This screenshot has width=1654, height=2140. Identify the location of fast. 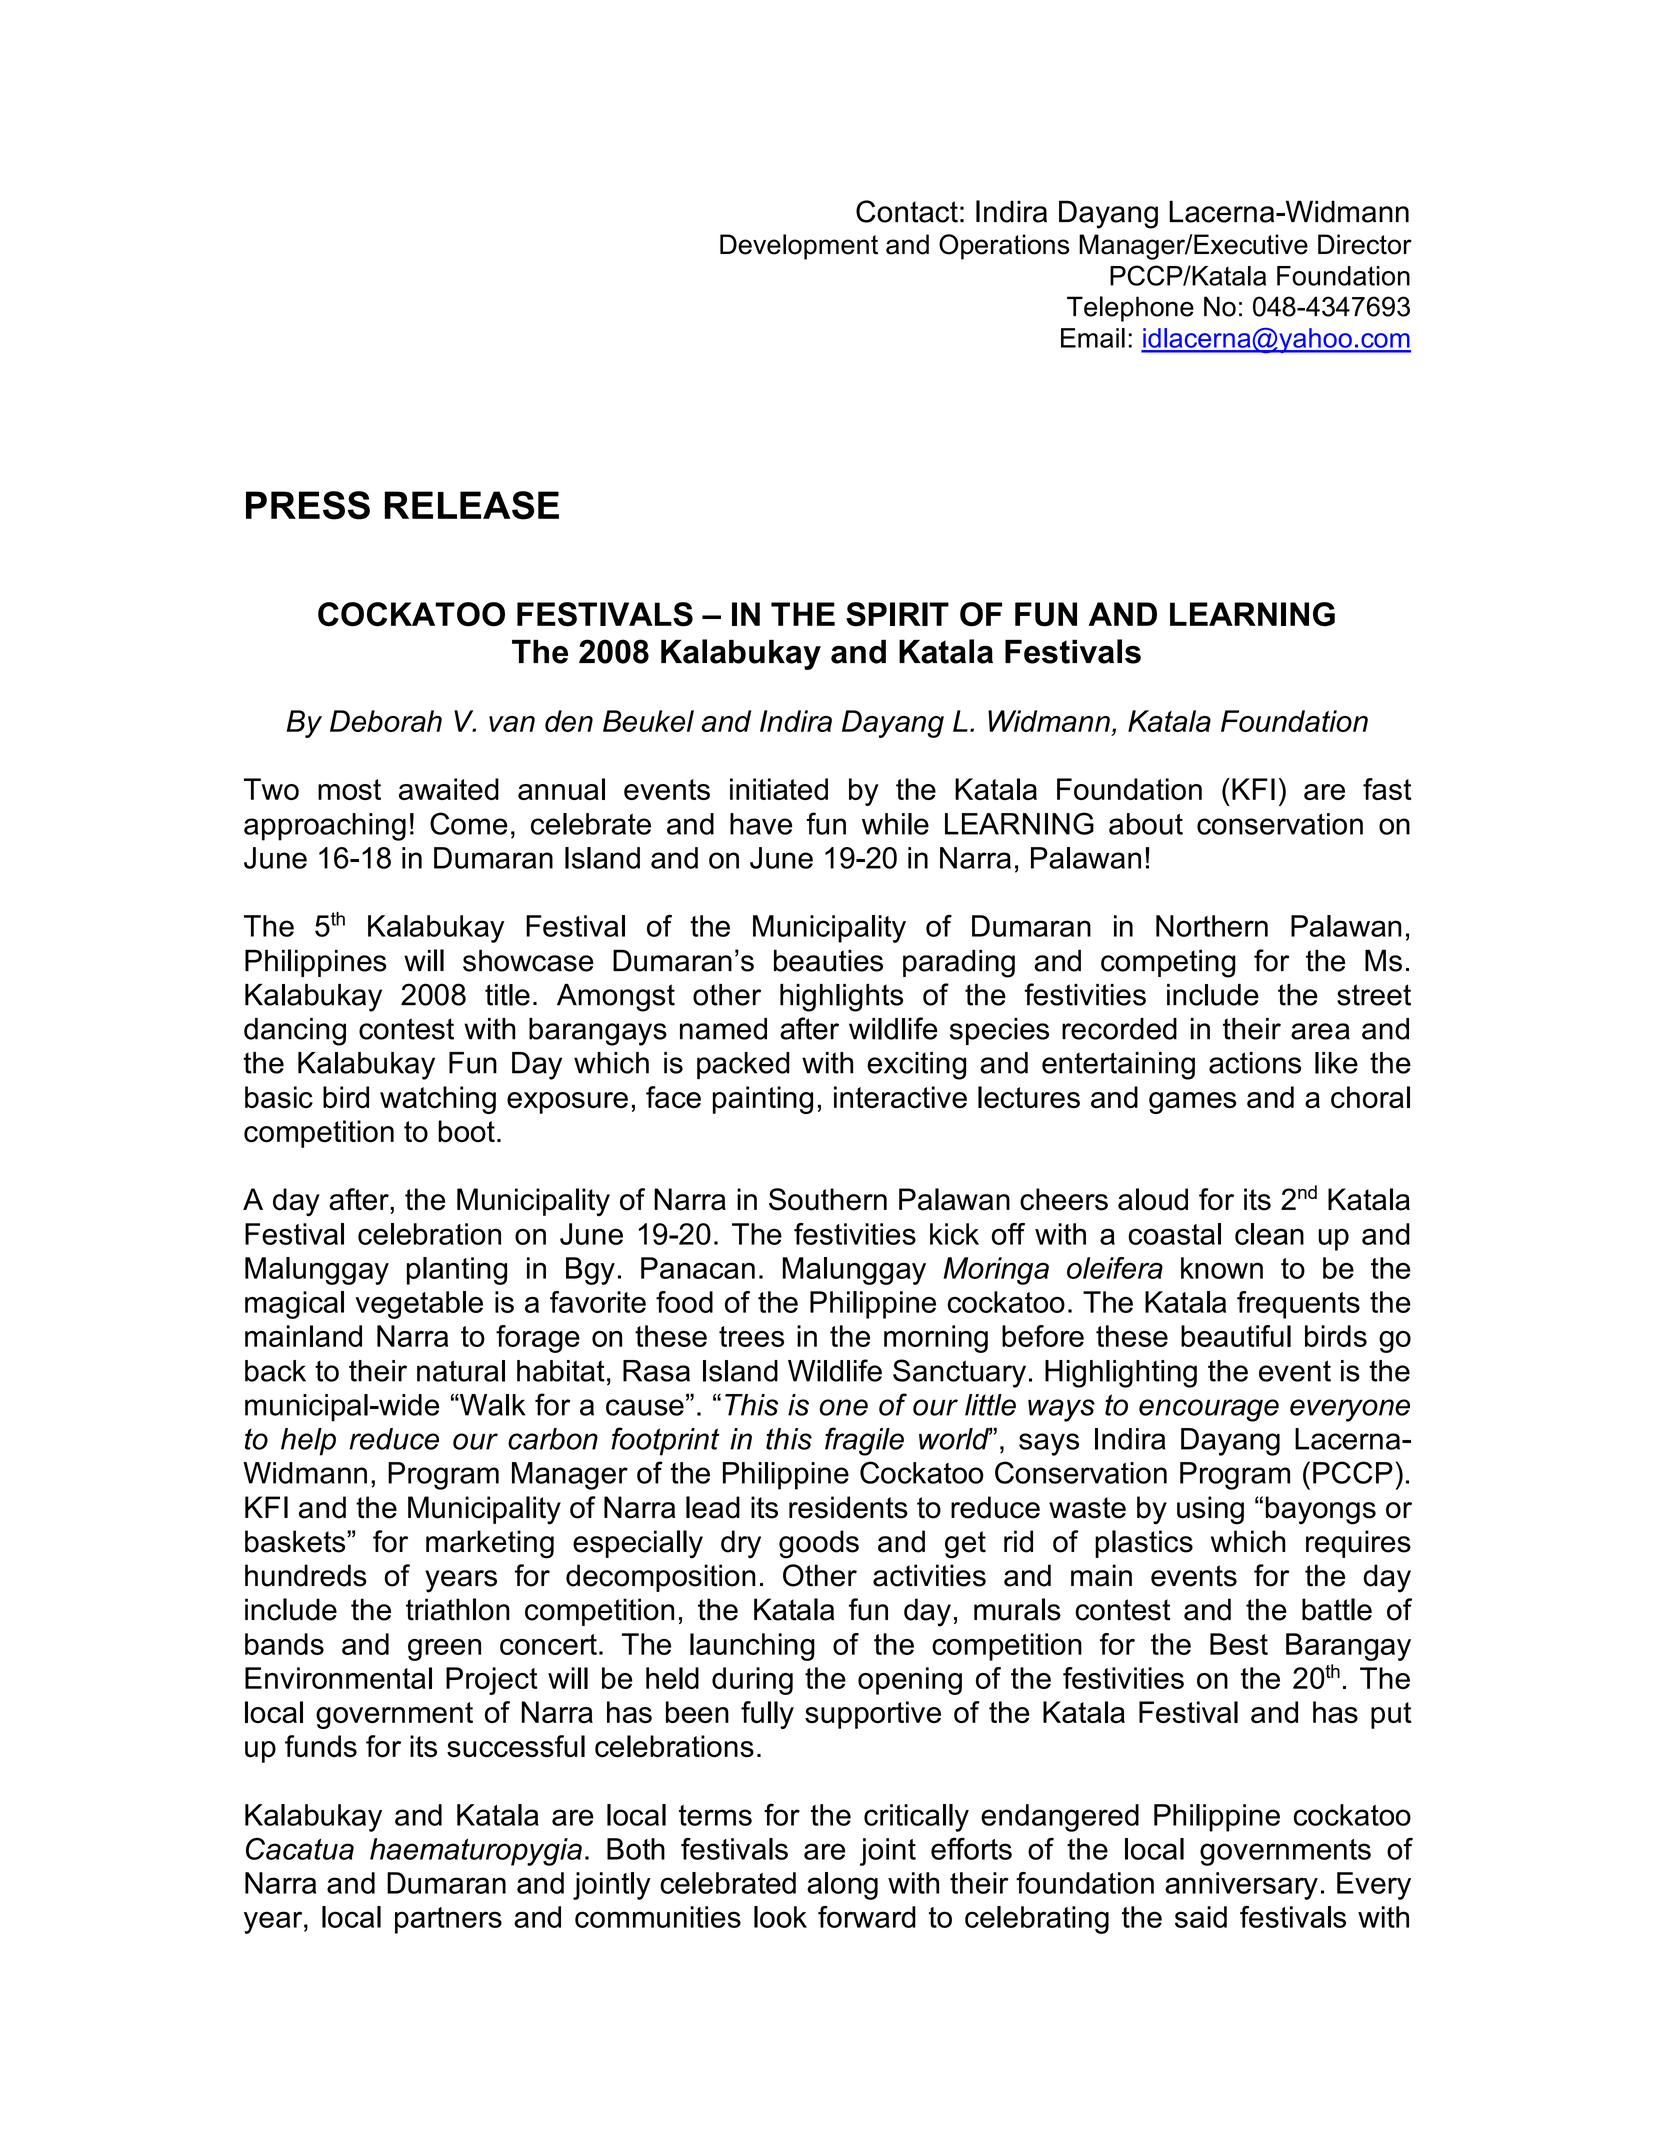
(1387, 789).
